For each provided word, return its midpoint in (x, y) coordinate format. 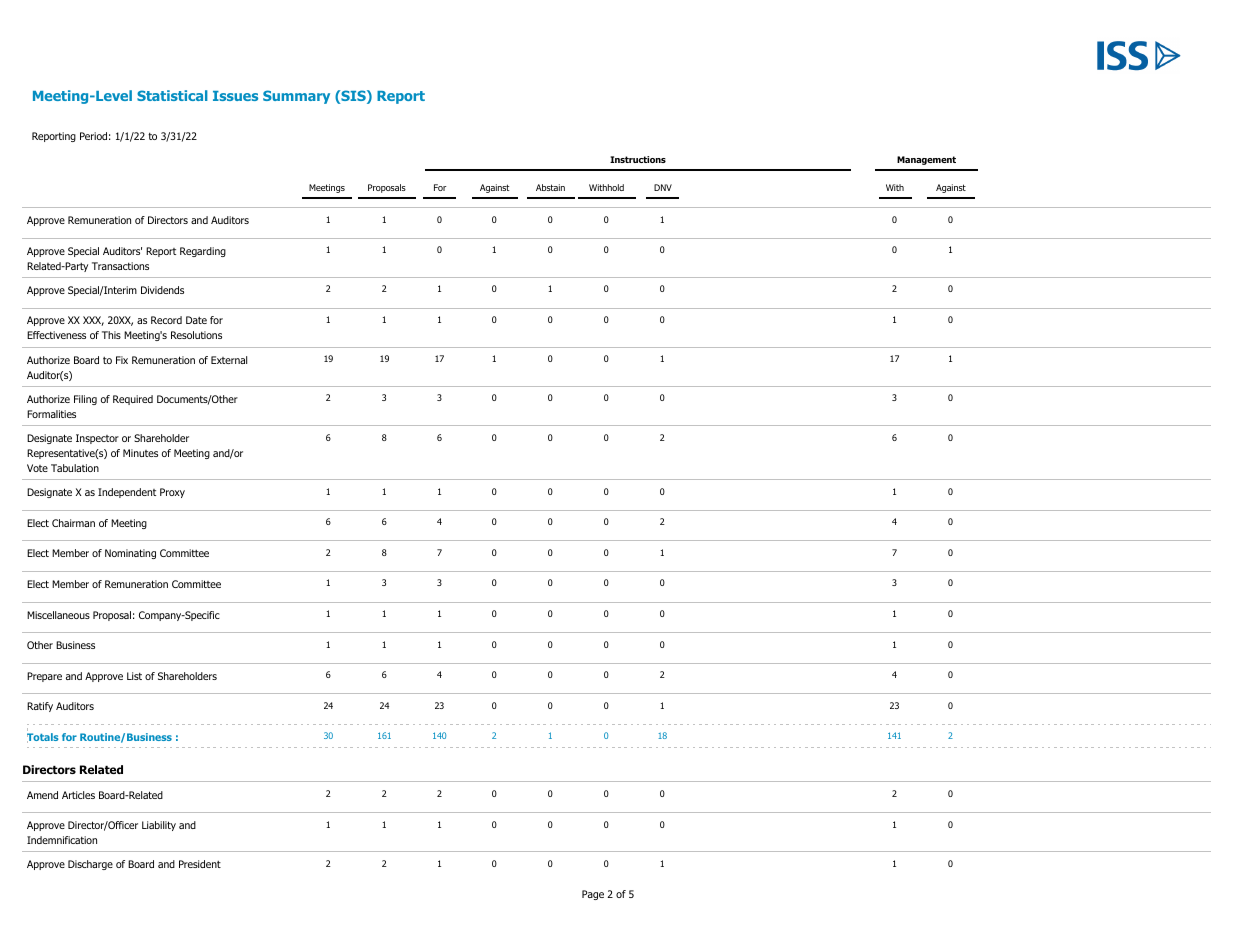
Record (166, 320)
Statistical (172, 95)
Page (593, 895)
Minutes (140, 453)
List (134, 676)
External (229, 360)
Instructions (638, 159)
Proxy (172, 493)
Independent (127, 493)
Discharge (90, 865)
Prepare (44, 677)
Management (926, 160)
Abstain (550, 187)
